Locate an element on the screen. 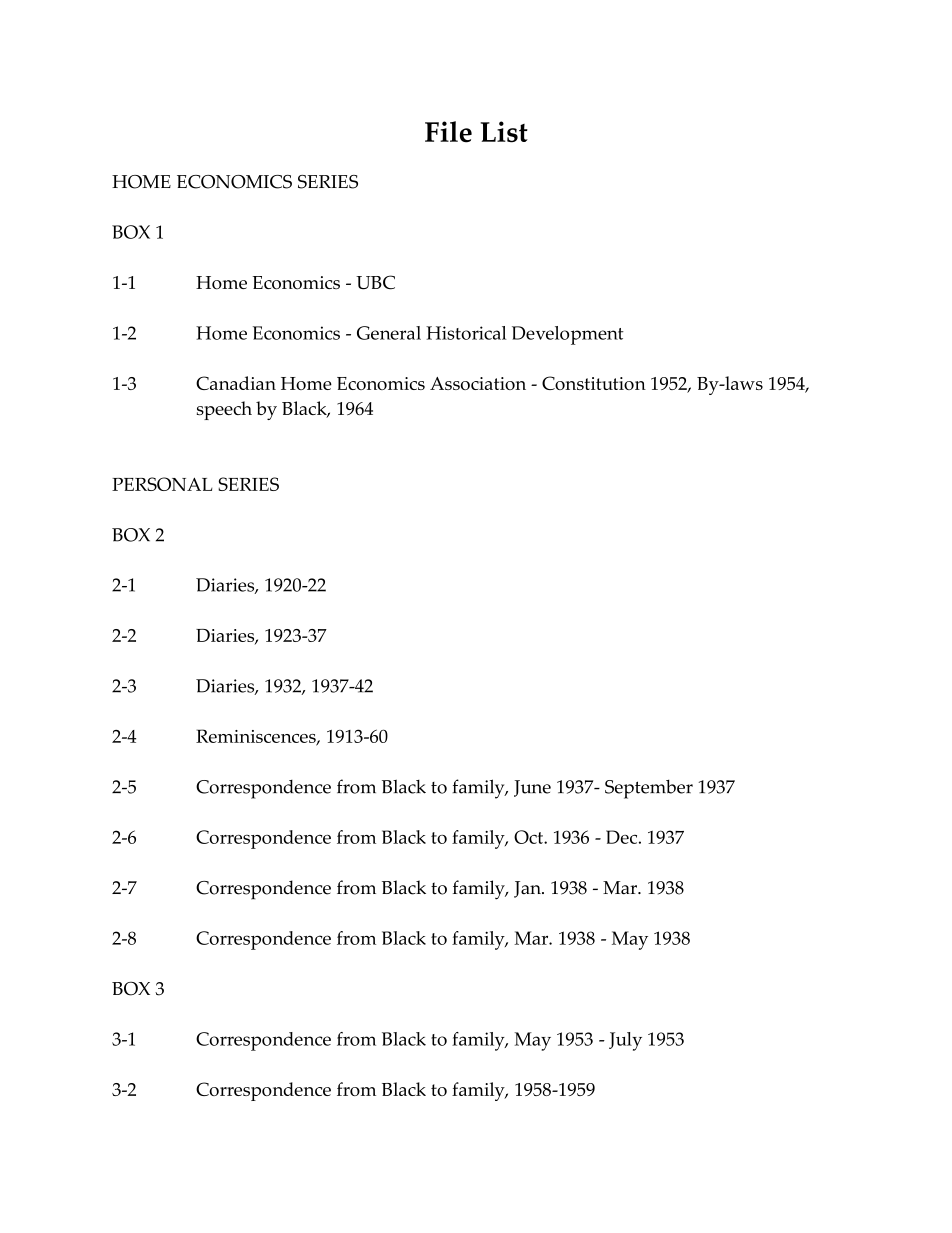 This screenshot has width=952, height=1233. Association is located at coordinates (478, 383).
